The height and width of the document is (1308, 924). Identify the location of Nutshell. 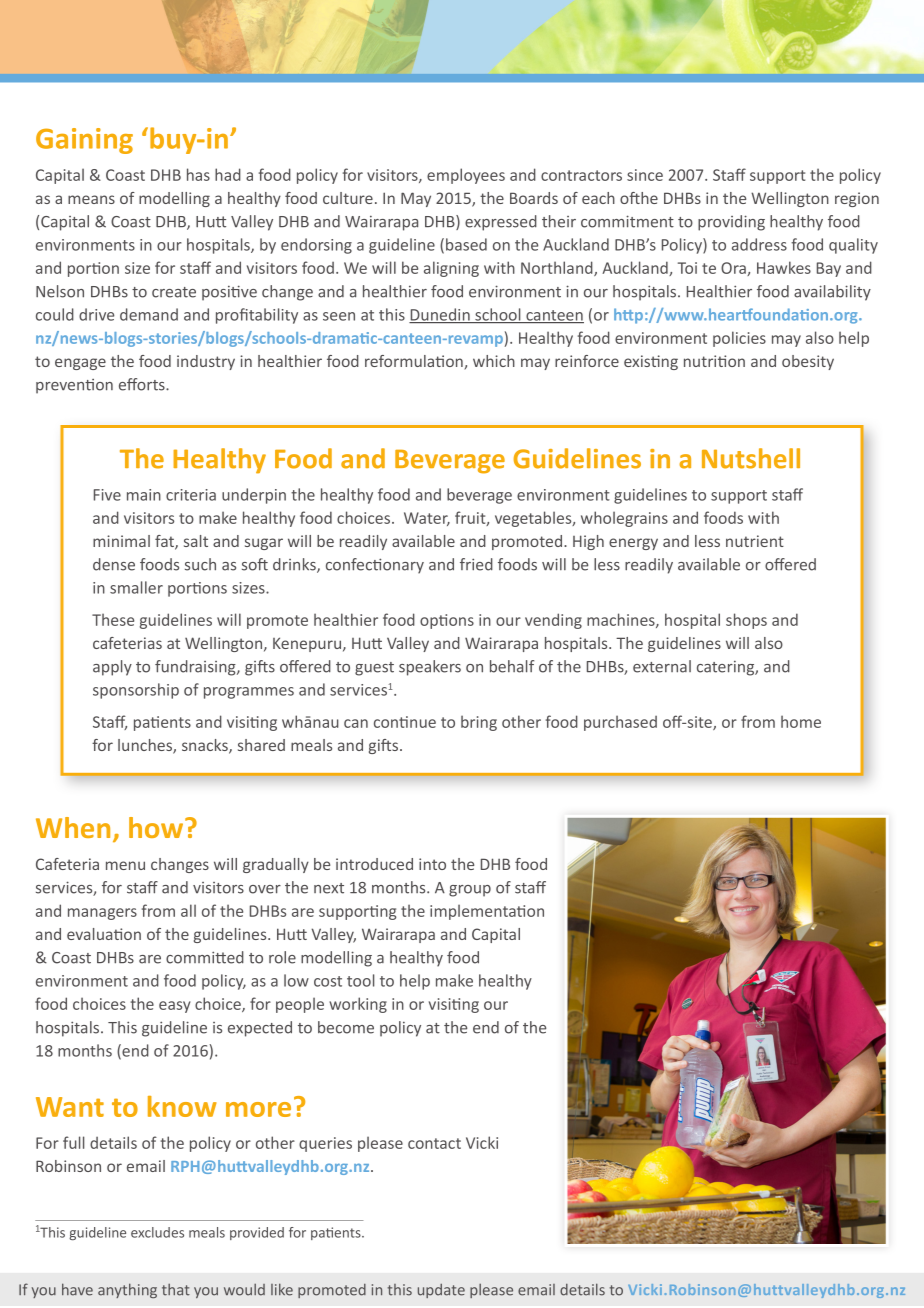
(751, 458).
